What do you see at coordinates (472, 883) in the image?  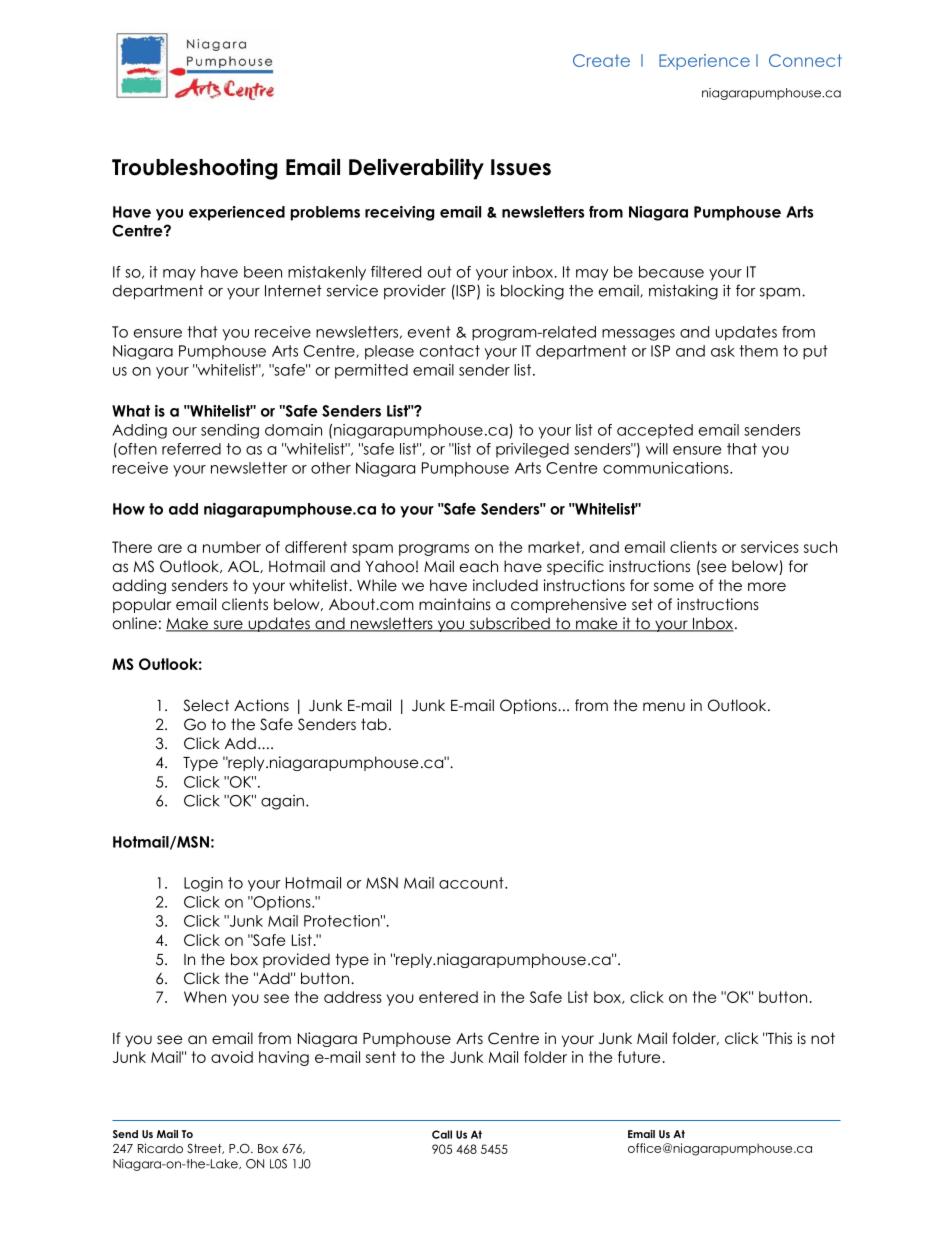 I see `account` at bounding box center [472, 883].
